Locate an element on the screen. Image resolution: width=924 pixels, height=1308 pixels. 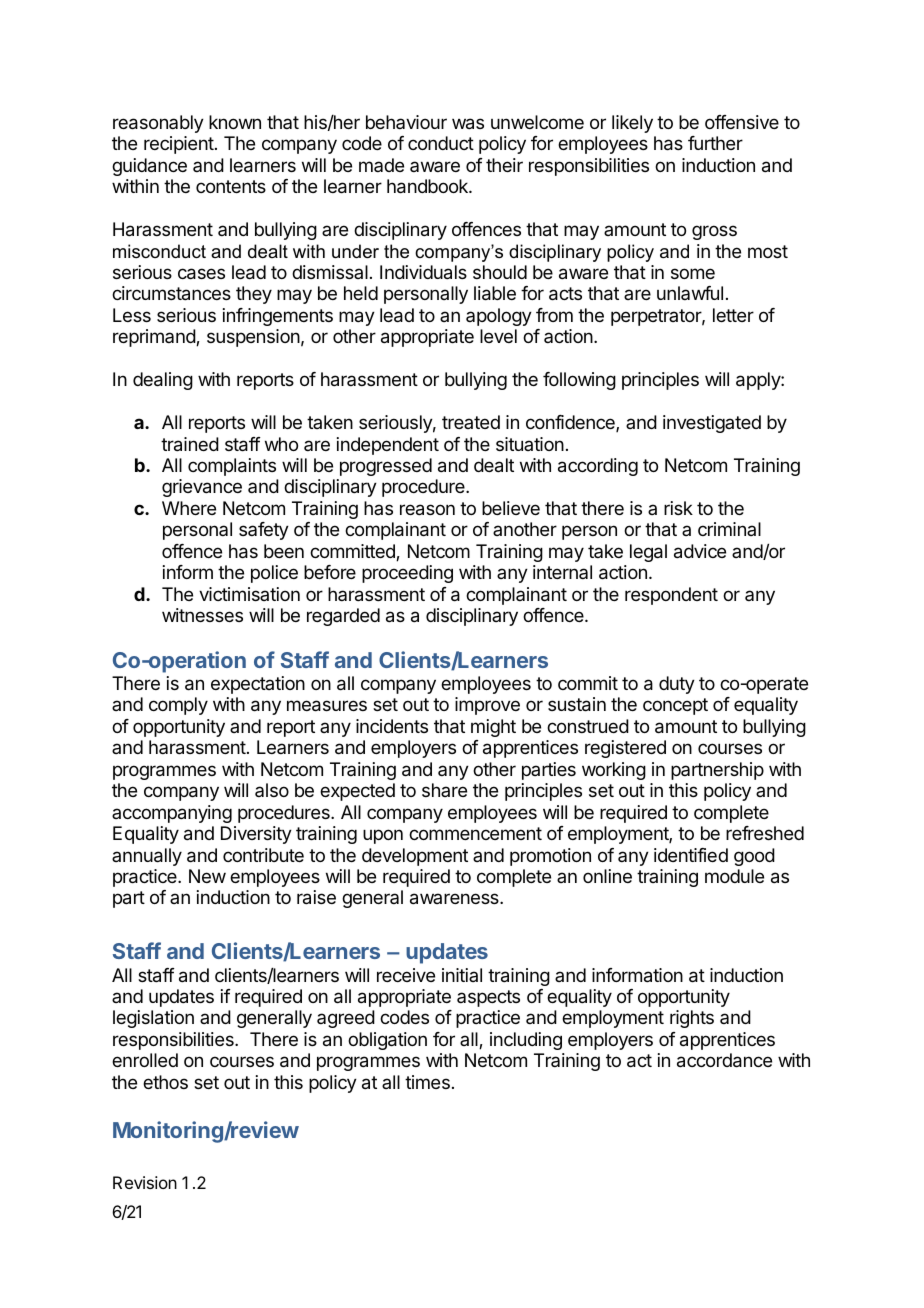
commencement is located at coordinates (475, 833).
